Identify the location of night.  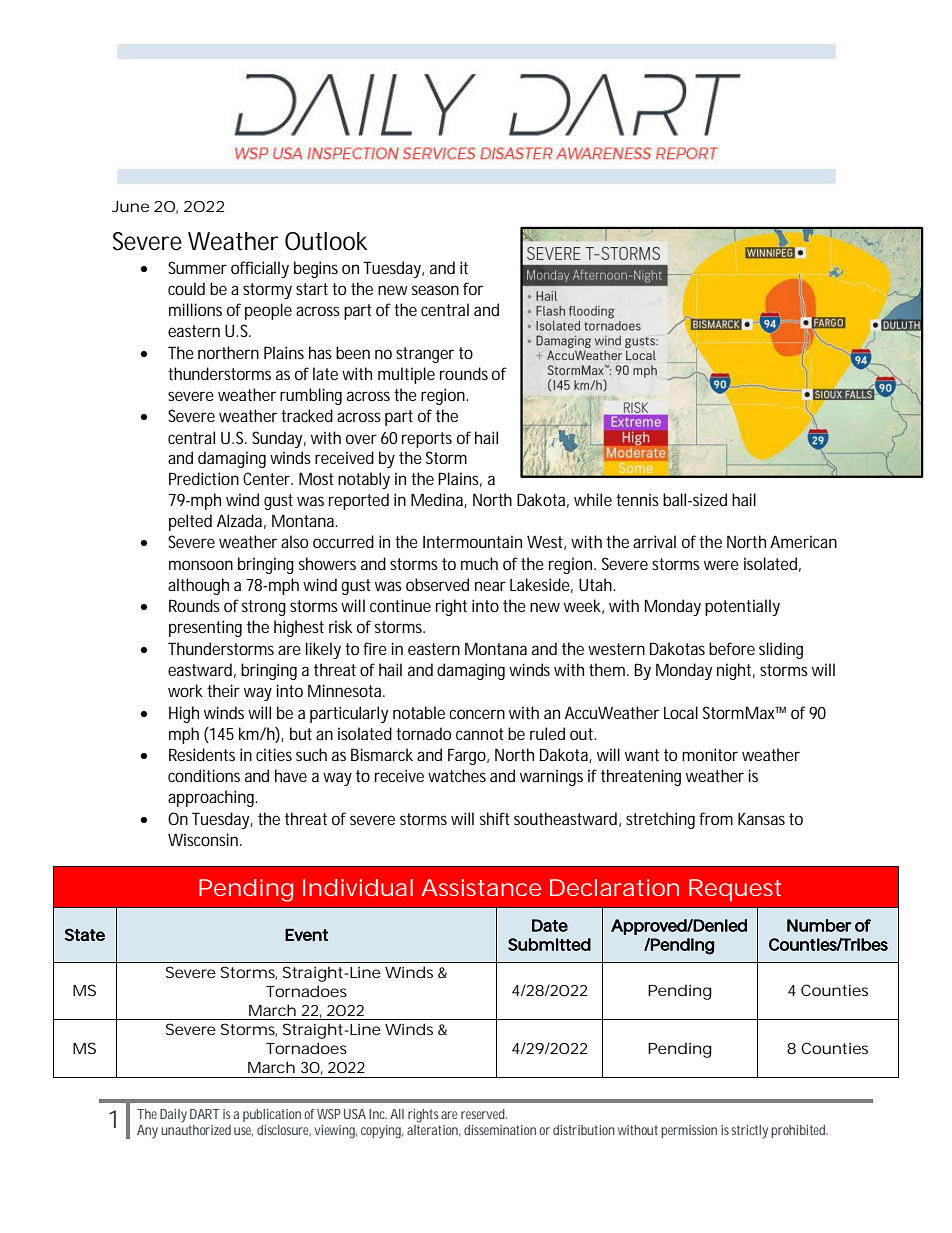
(736, 671).
